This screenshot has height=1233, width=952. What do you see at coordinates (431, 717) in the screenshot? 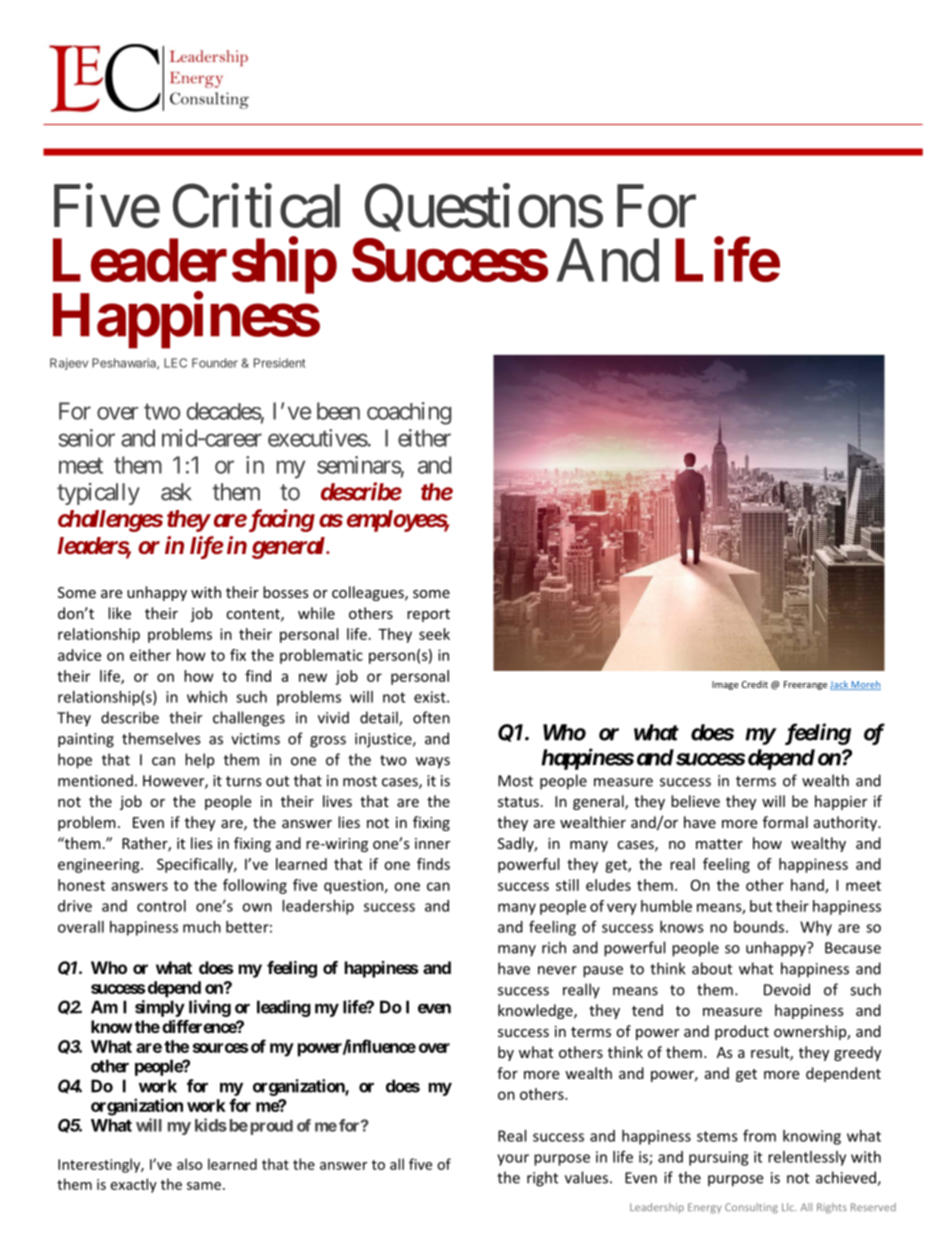
I see `often` at bounding box center [431, 717].
